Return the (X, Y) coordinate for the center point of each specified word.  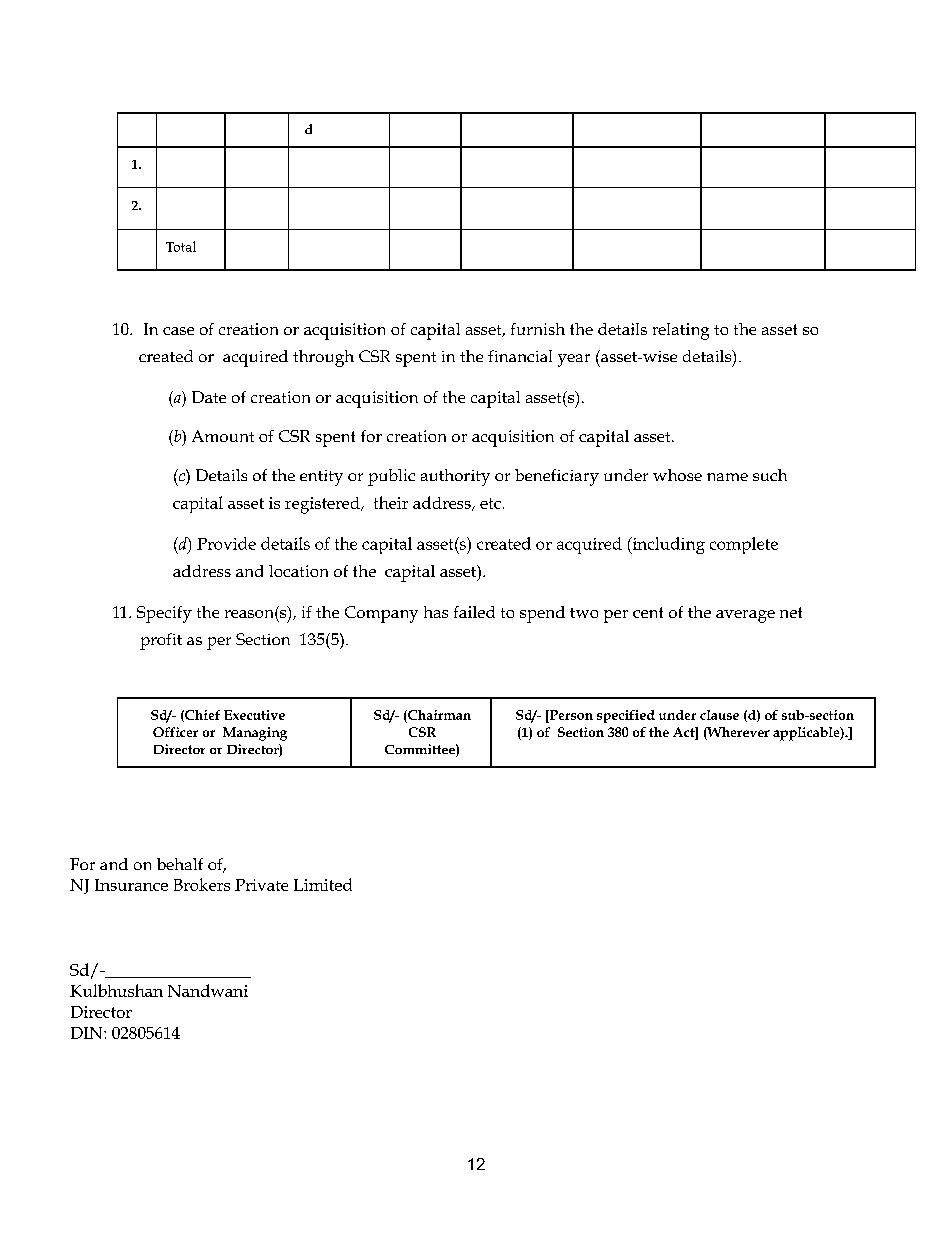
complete (744, 545)
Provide (226, 543)
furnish (538, 329)
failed (474, 612)
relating (681, 331)
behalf (180, 864)
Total (181, 246)
